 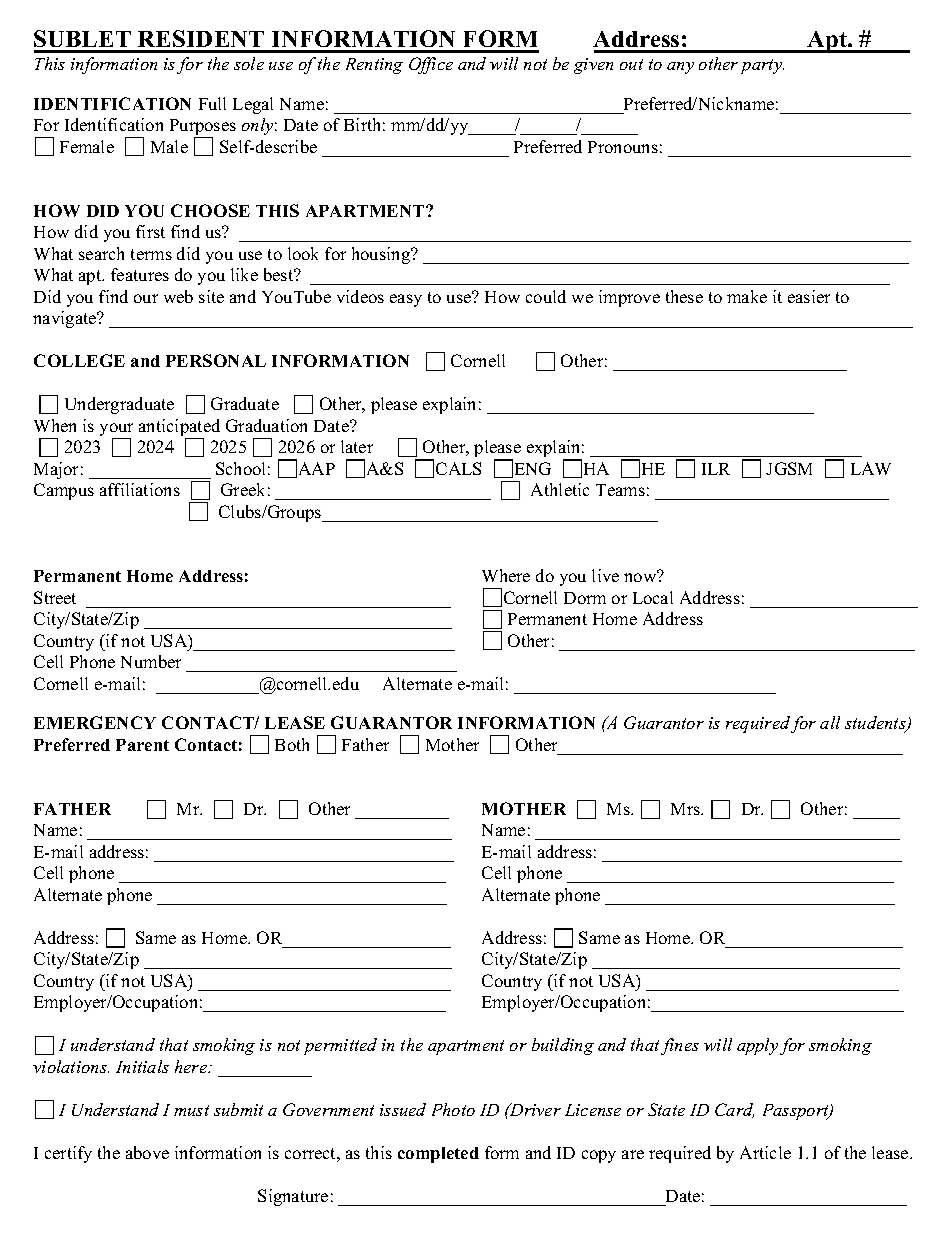 I want to click on building, so click(x=563, y=1046).
